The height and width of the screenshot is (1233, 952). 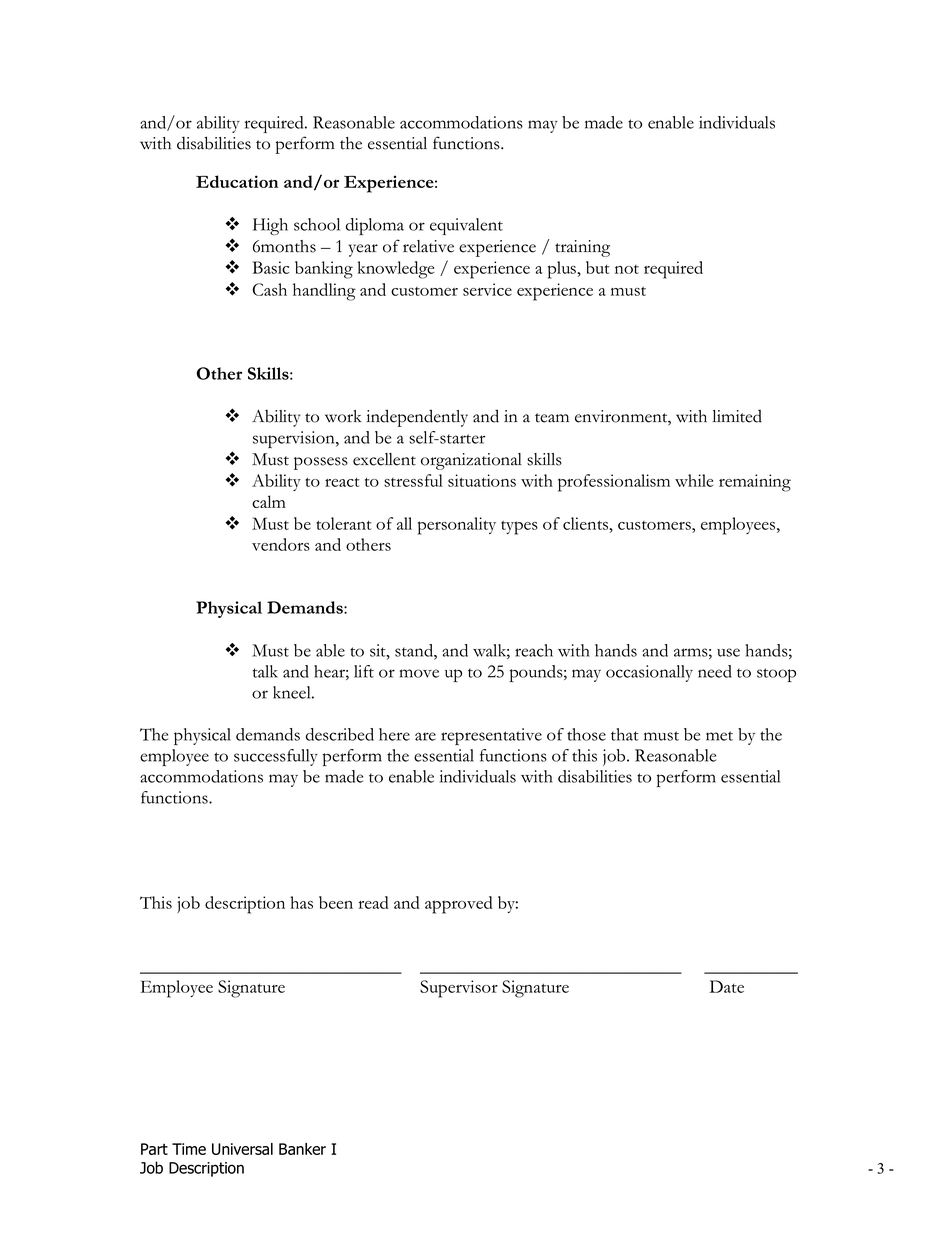 I want to click on Universal, so click(x=242, y=1149).
